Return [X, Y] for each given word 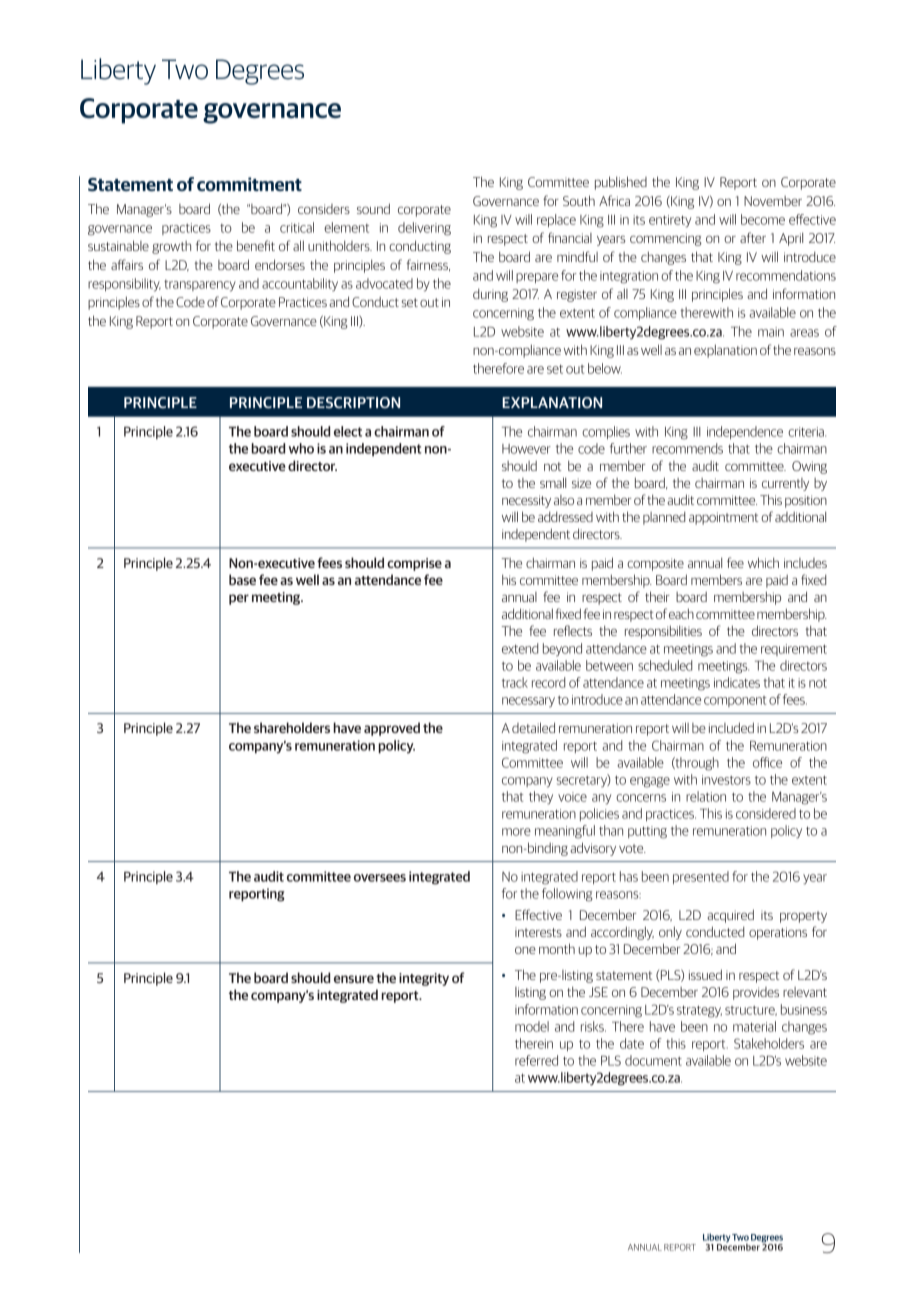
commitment [249, 184]
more [516, 832]
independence [745, 432]
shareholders [292, 727]
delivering [424, 229]
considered [766, 813]
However [526, 449]
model [532, 1026]
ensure [354, 979]
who [301, 448]
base [242, 579]
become [763, 219]
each [681, 613]
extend [520, 648]
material [754, 1026]
